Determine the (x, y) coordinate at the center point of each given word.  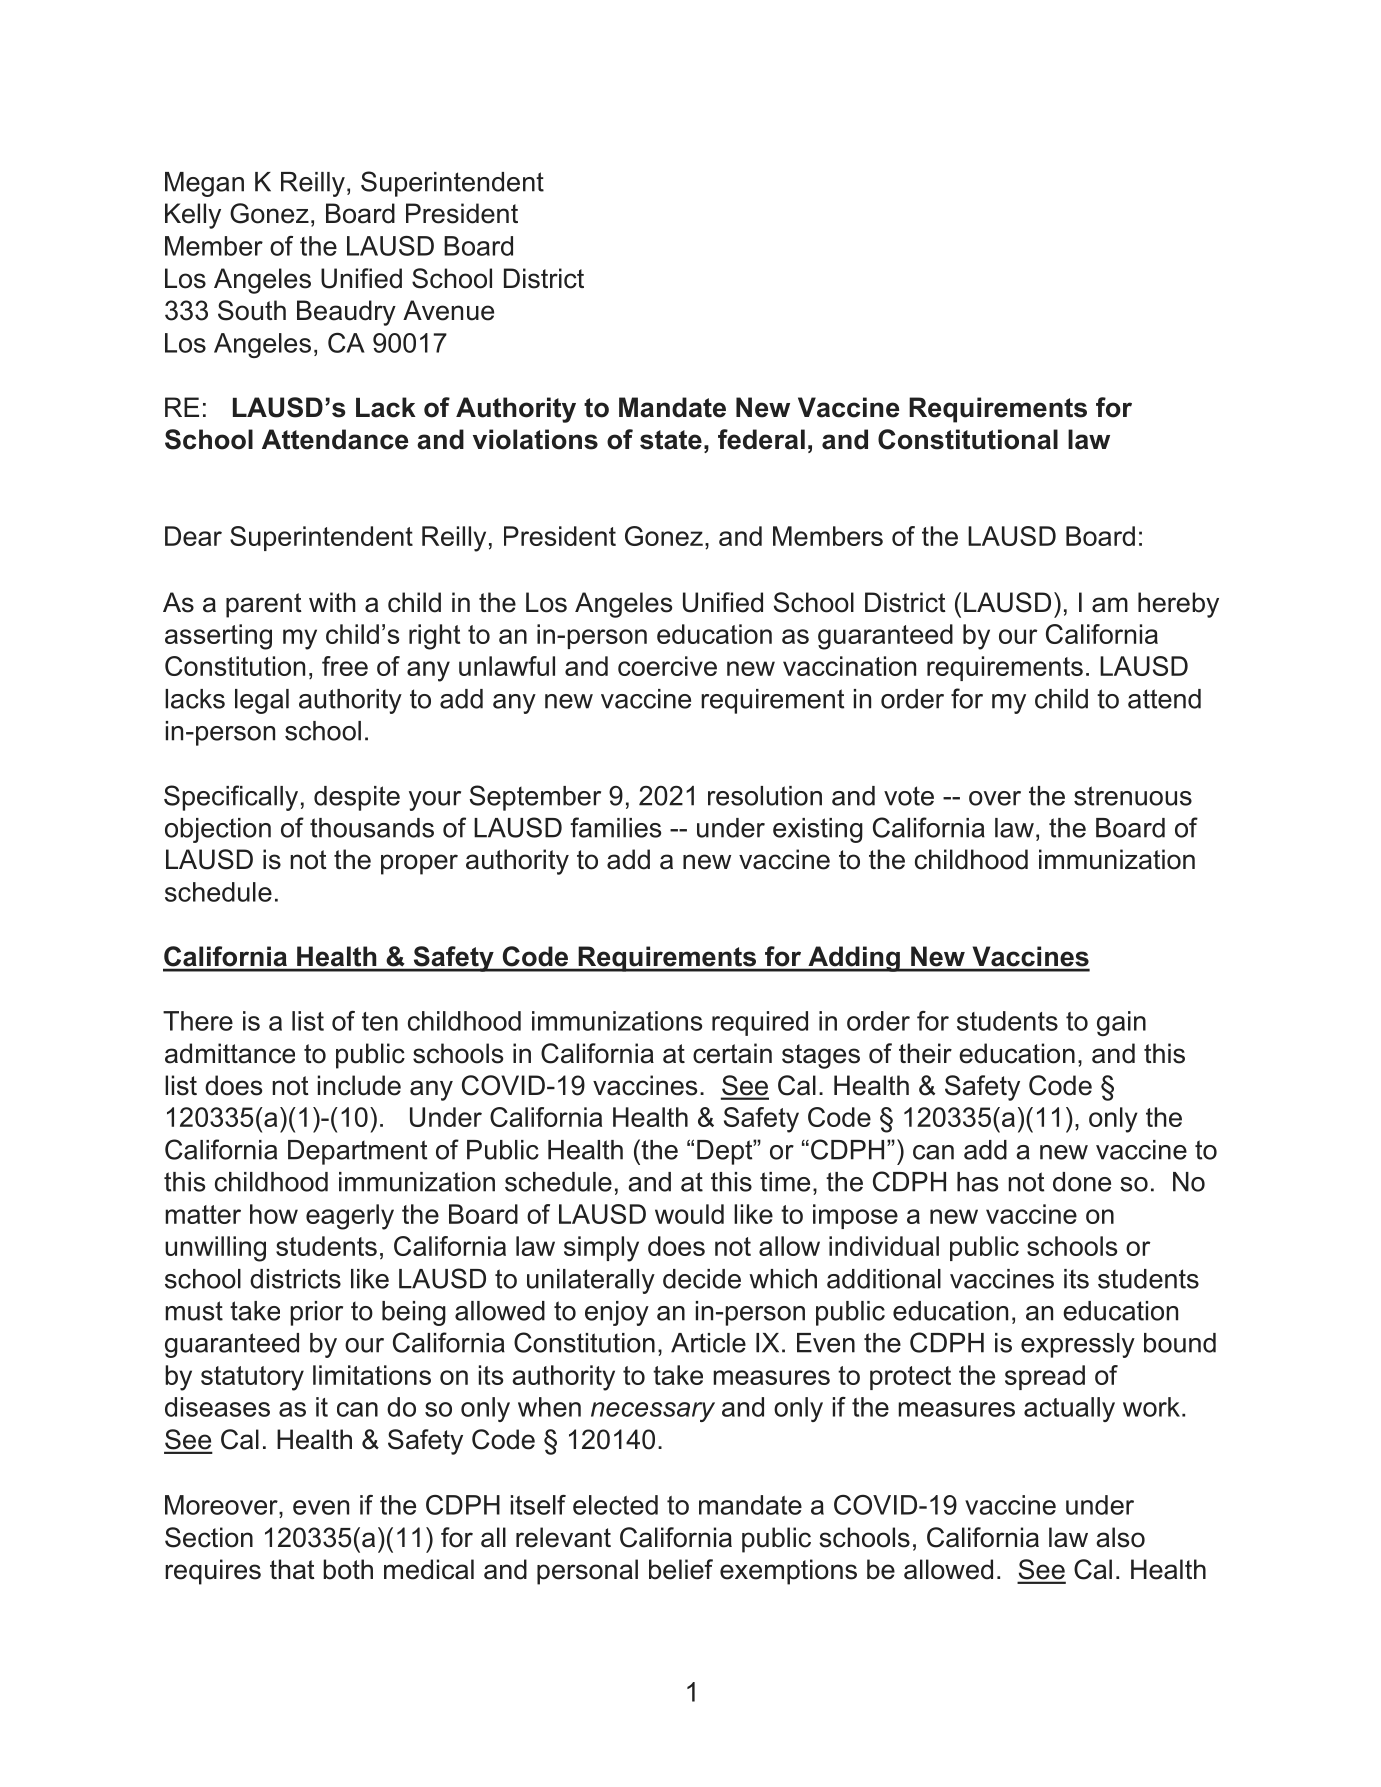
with (332, 602)
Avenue (448, 310)
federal (761, 439)
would (689, 1214)
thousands (372, 828)
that (292, 1569)
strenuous (1133, 796)
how (274, 1214)
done (1082, 1182)
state (671, 440)
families (615, 827)
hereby (1178, 605)
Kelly (193, 216)
